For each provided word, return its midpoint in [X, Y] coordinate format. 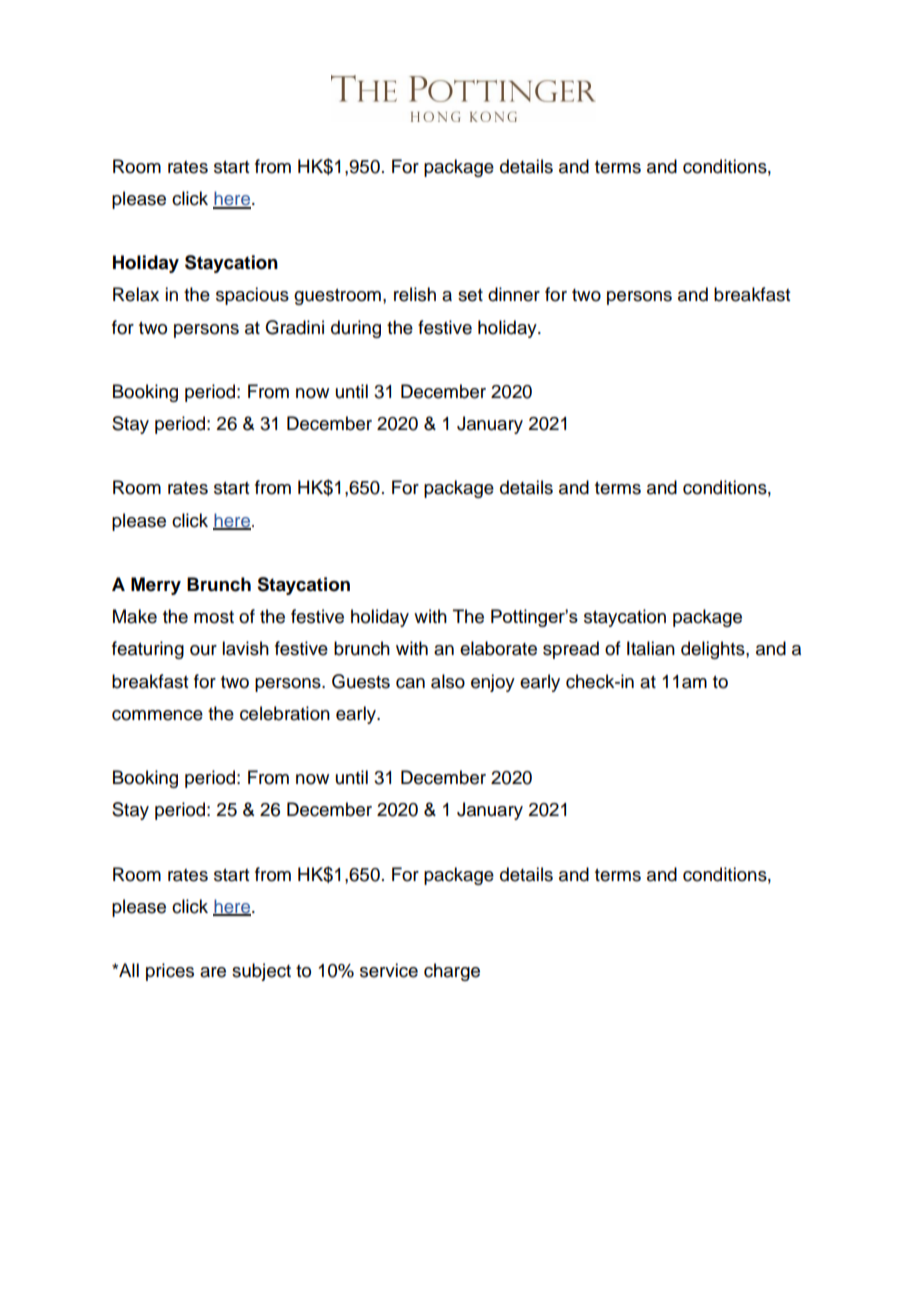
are [213, 972]
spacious [252, 296]
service [389, 970]
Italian [651, 648]
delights [714, 650]
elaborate [498, 648]
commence [157, 715]
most [214, 617]
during [356, 329]
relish [415, 294]
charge [452, 972]
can [410, 683]
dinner [514, 294]
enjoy [493, 683]
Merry [156, 586]
